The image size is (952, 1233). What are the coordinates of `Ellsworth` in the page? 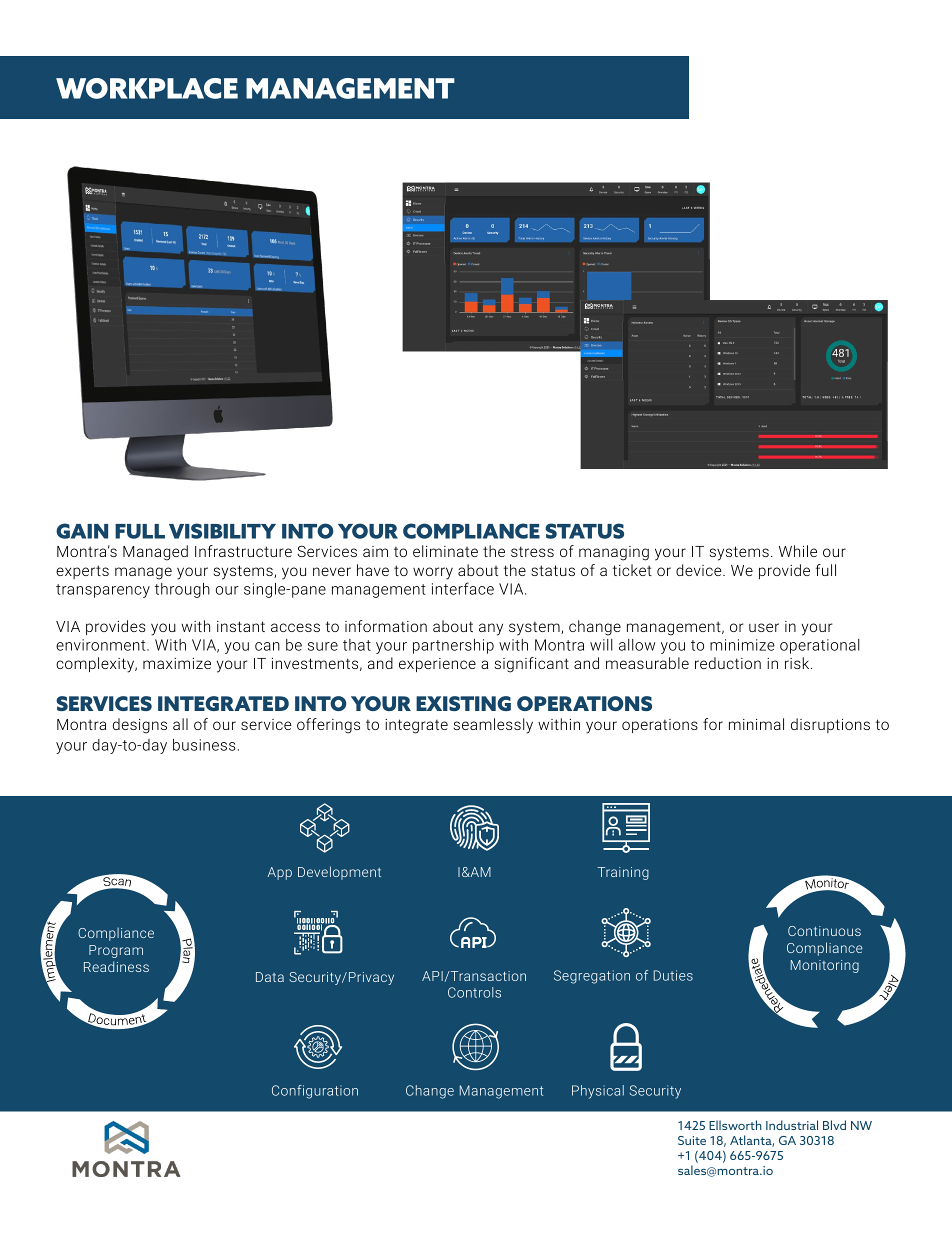 It's located at (735, 1125).
